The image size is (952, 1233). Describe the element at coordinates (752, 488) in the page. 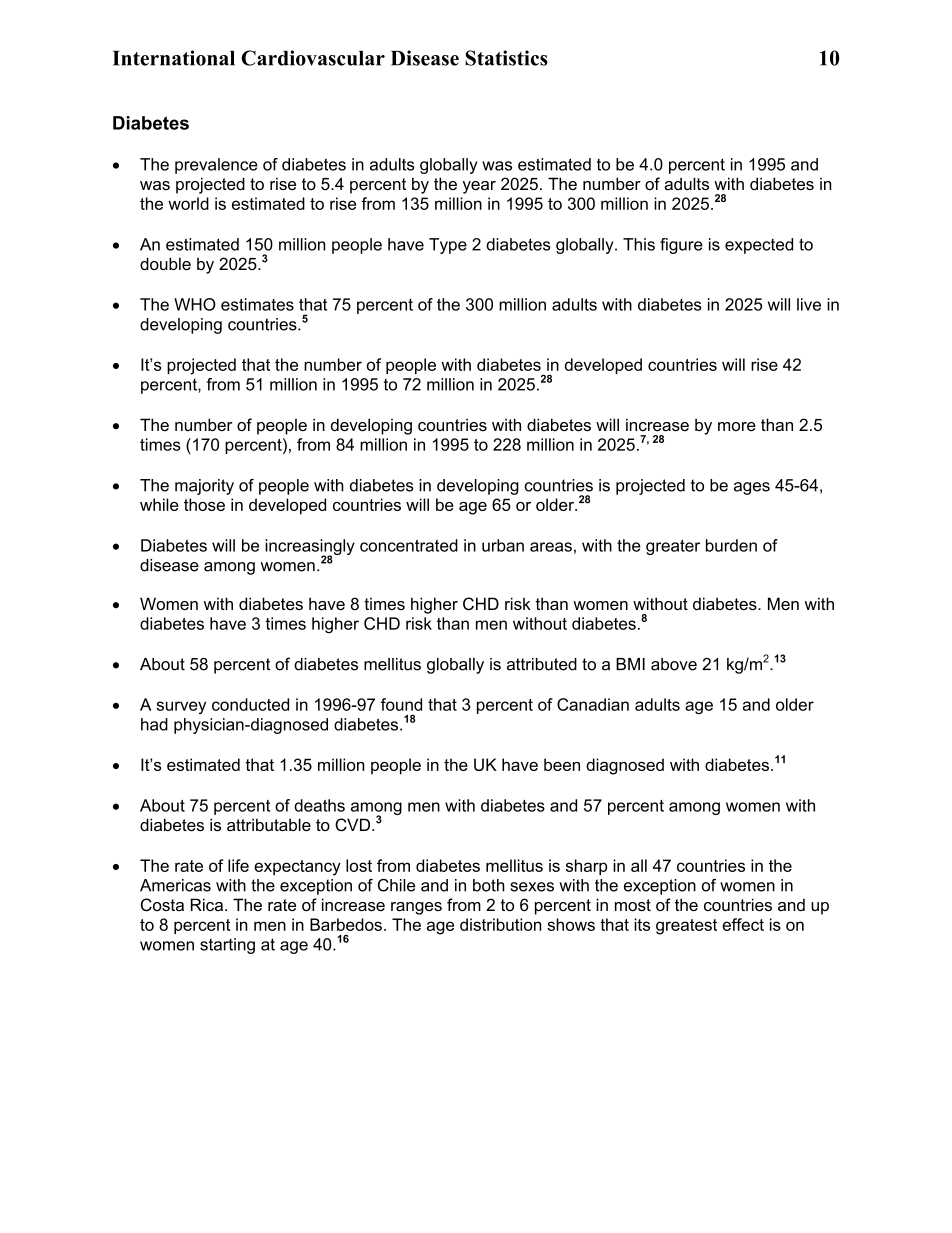

I see `ages` at that location.
